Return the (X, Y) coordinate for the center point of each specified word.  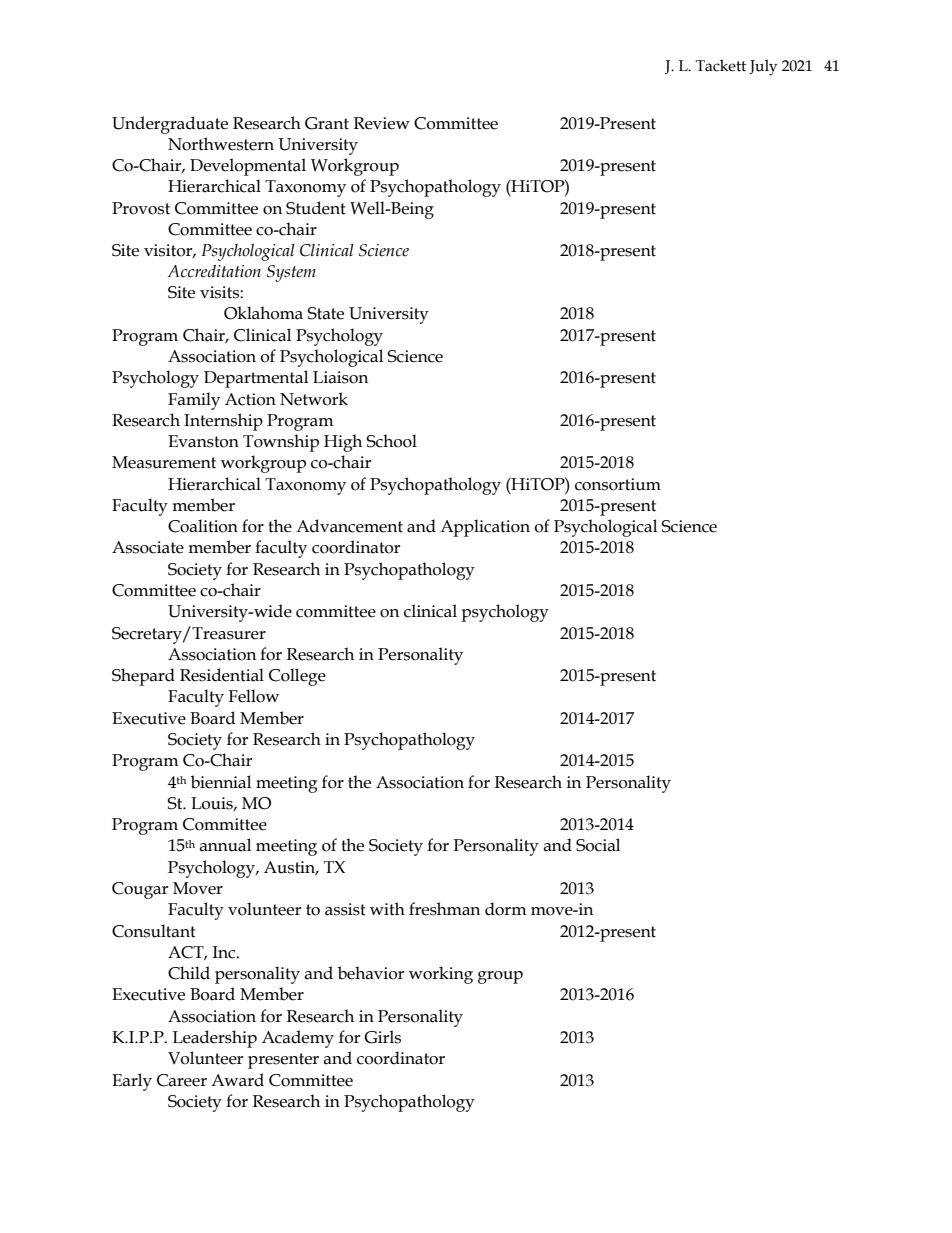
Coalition (203, 526)
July (763, 67)
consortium (618, 484)
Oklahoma (263, 313)
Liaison (340, 377)
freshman (444, 909)
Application (485, 528)
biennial (221, 782)
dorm (506, 909)
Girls (382, 1037)
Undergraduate (170, 125)
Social (598, 845)
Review (382, 123)
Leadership (215, 1039)
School (391, 441)
